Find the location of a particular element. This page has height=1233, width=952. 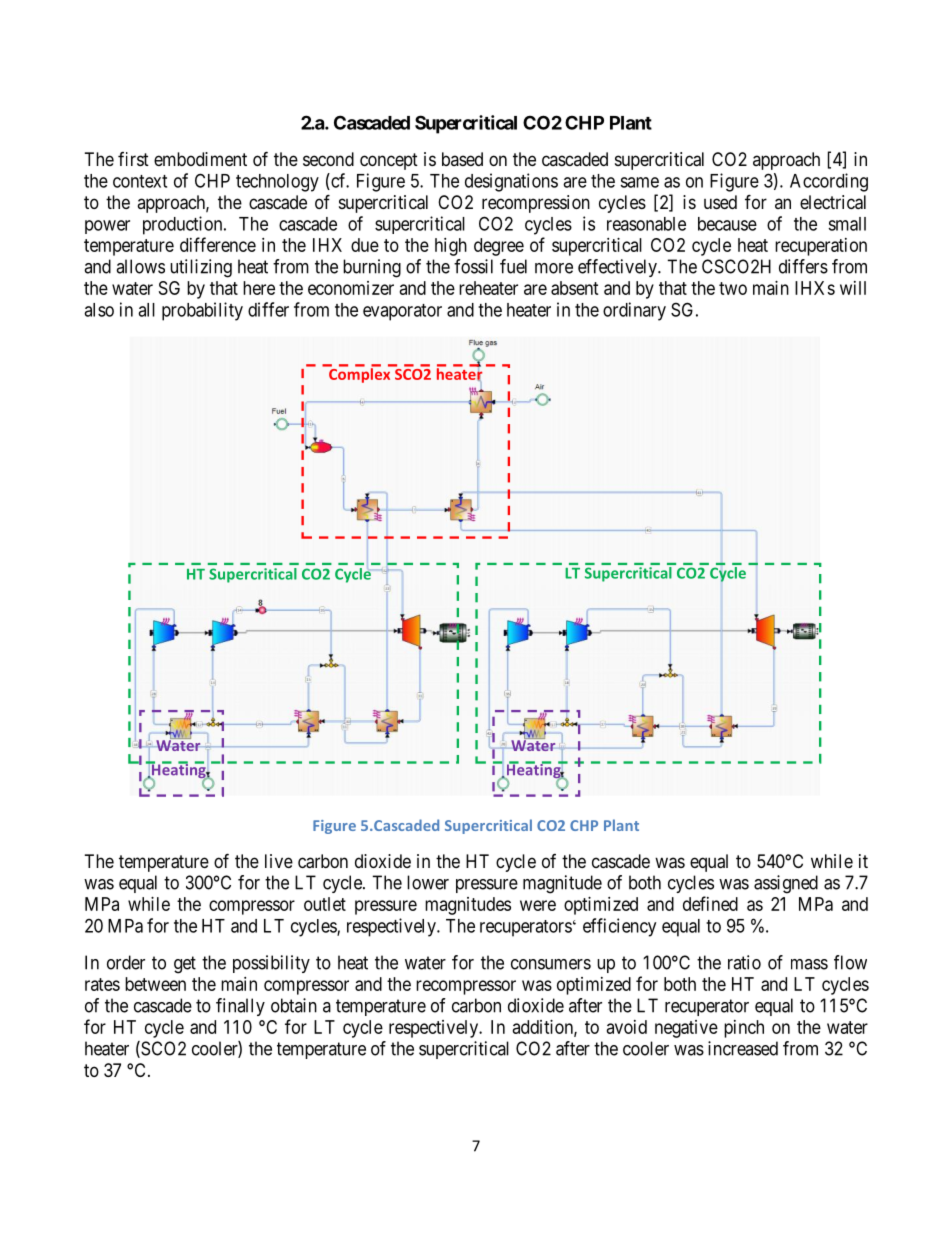

lower is located at coordinates (428, 882).
